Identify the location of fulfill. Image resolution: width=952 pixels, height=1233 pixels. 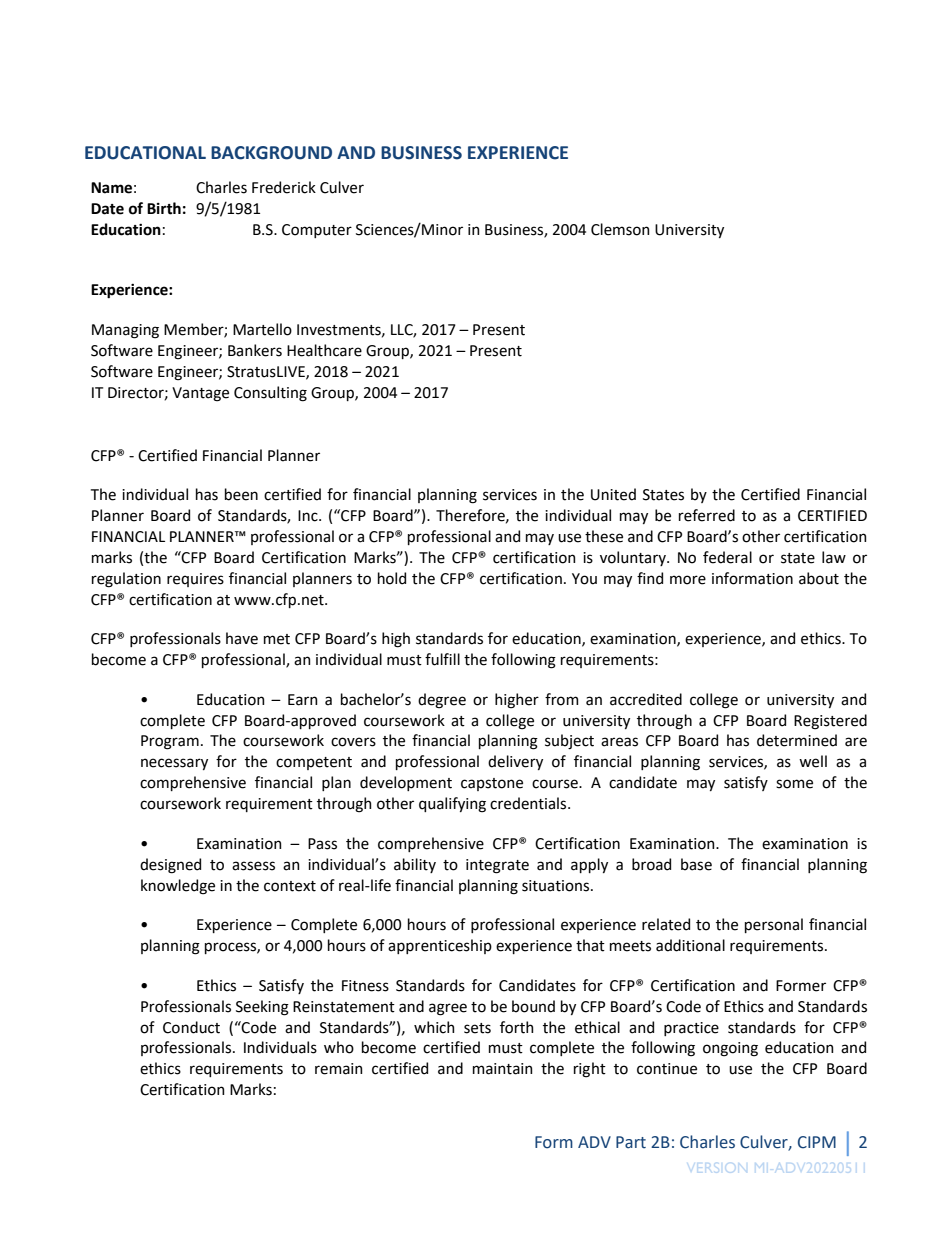
(442, 659).
